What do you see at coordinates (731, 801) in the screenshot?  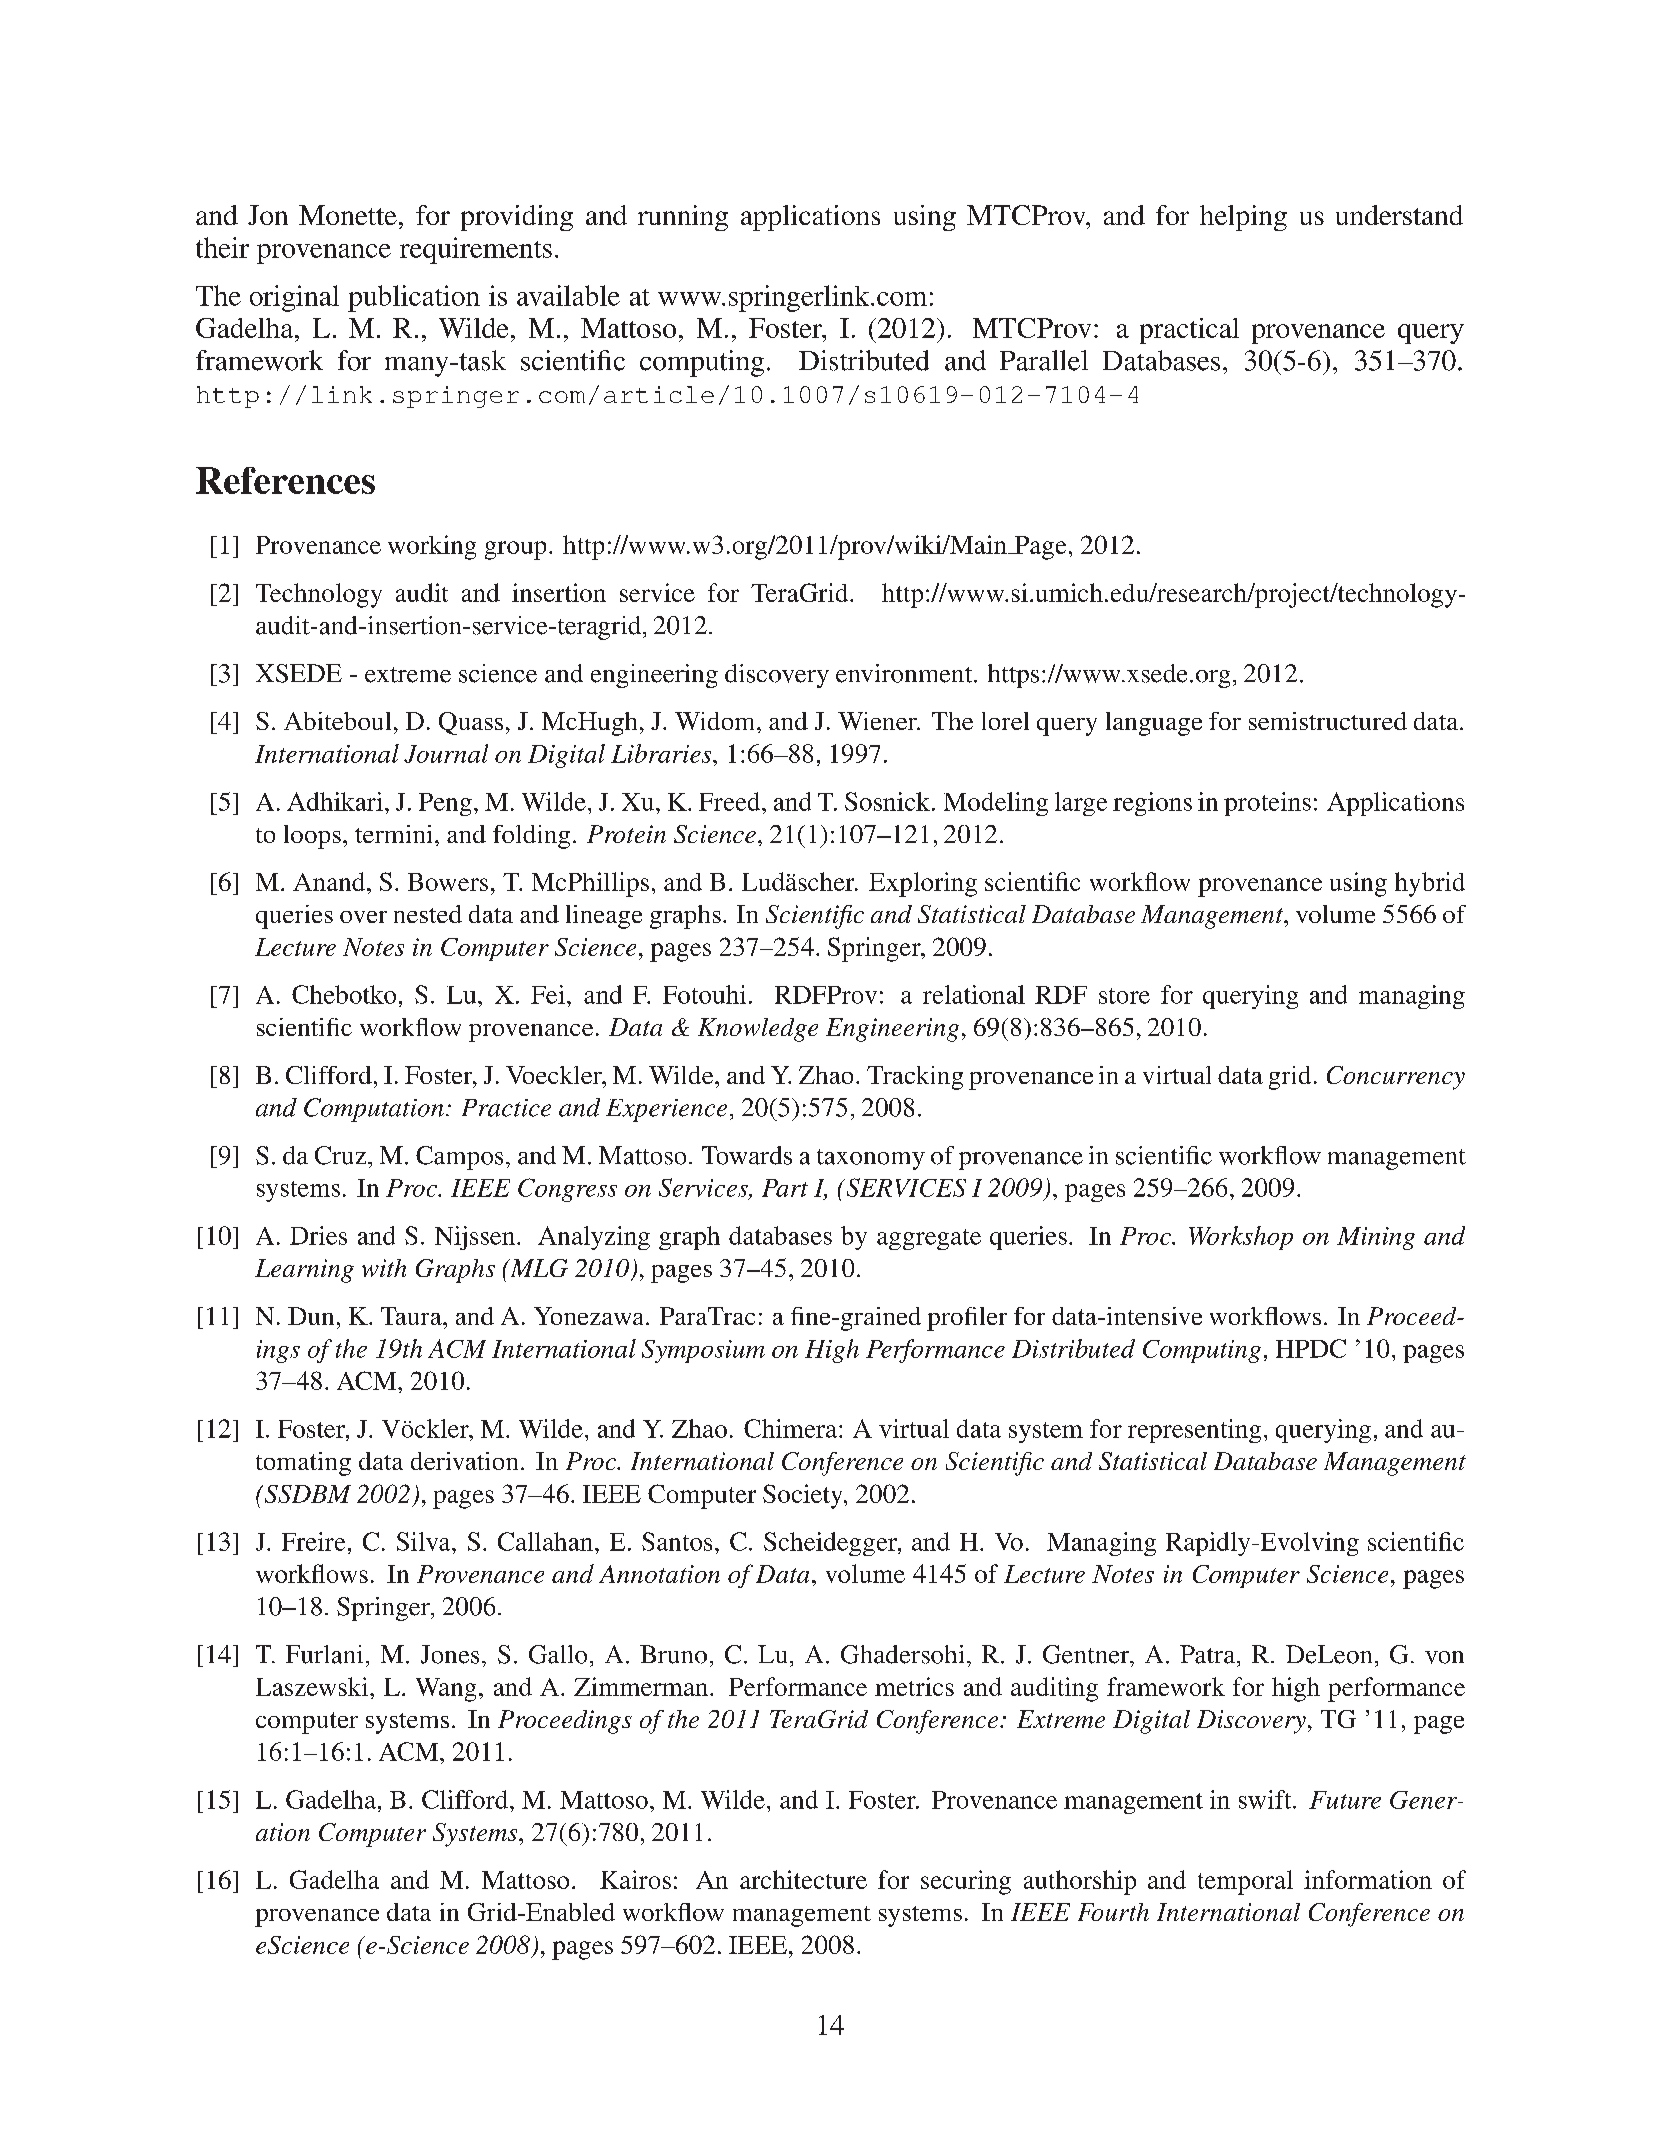 I see `Freed` at bounding box center [731, 801].
